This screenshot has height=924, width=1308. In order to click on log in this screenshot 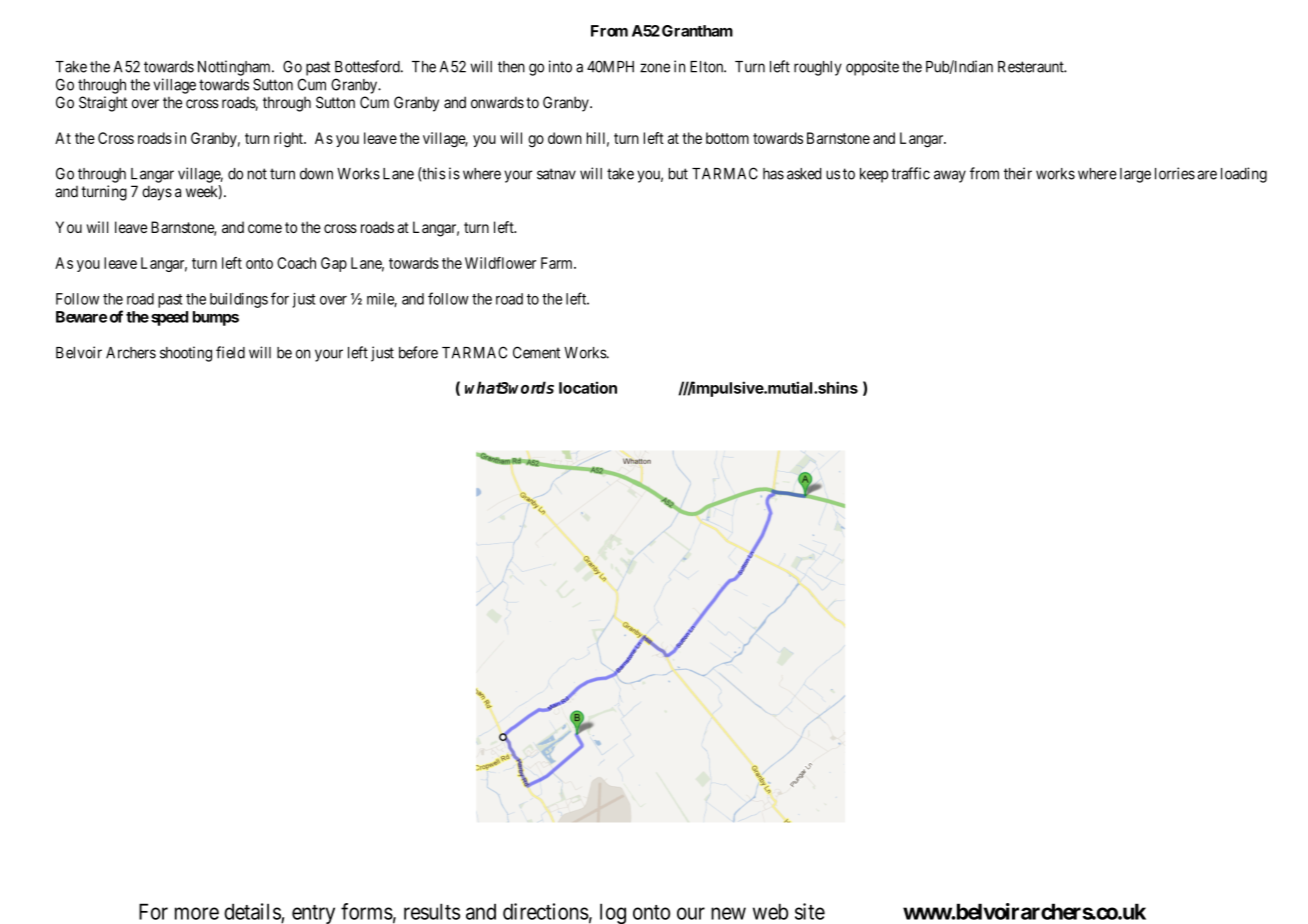, I will do `click(613, 913)`.
